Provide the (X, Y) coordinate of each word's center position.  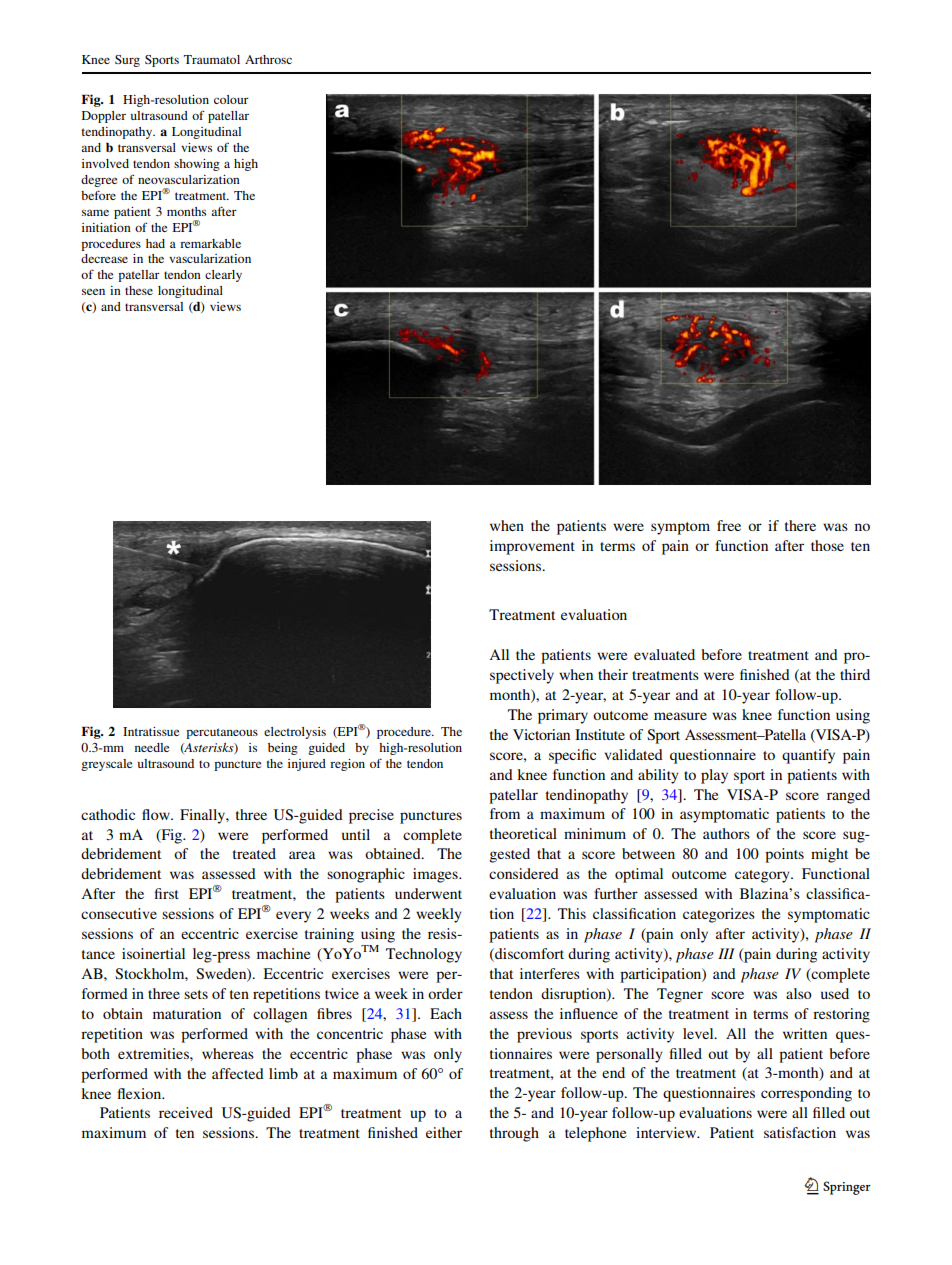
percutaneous (222, 733)
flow (157, 814)
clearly (223, 276)
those (827, 545)
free (729, 525)
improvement (532, 547)
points (784, 855)
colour (231, 99)
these (139, 290)
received (186, 1112)
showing (197, 165)
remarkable (210, 243)
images (436, 875)
